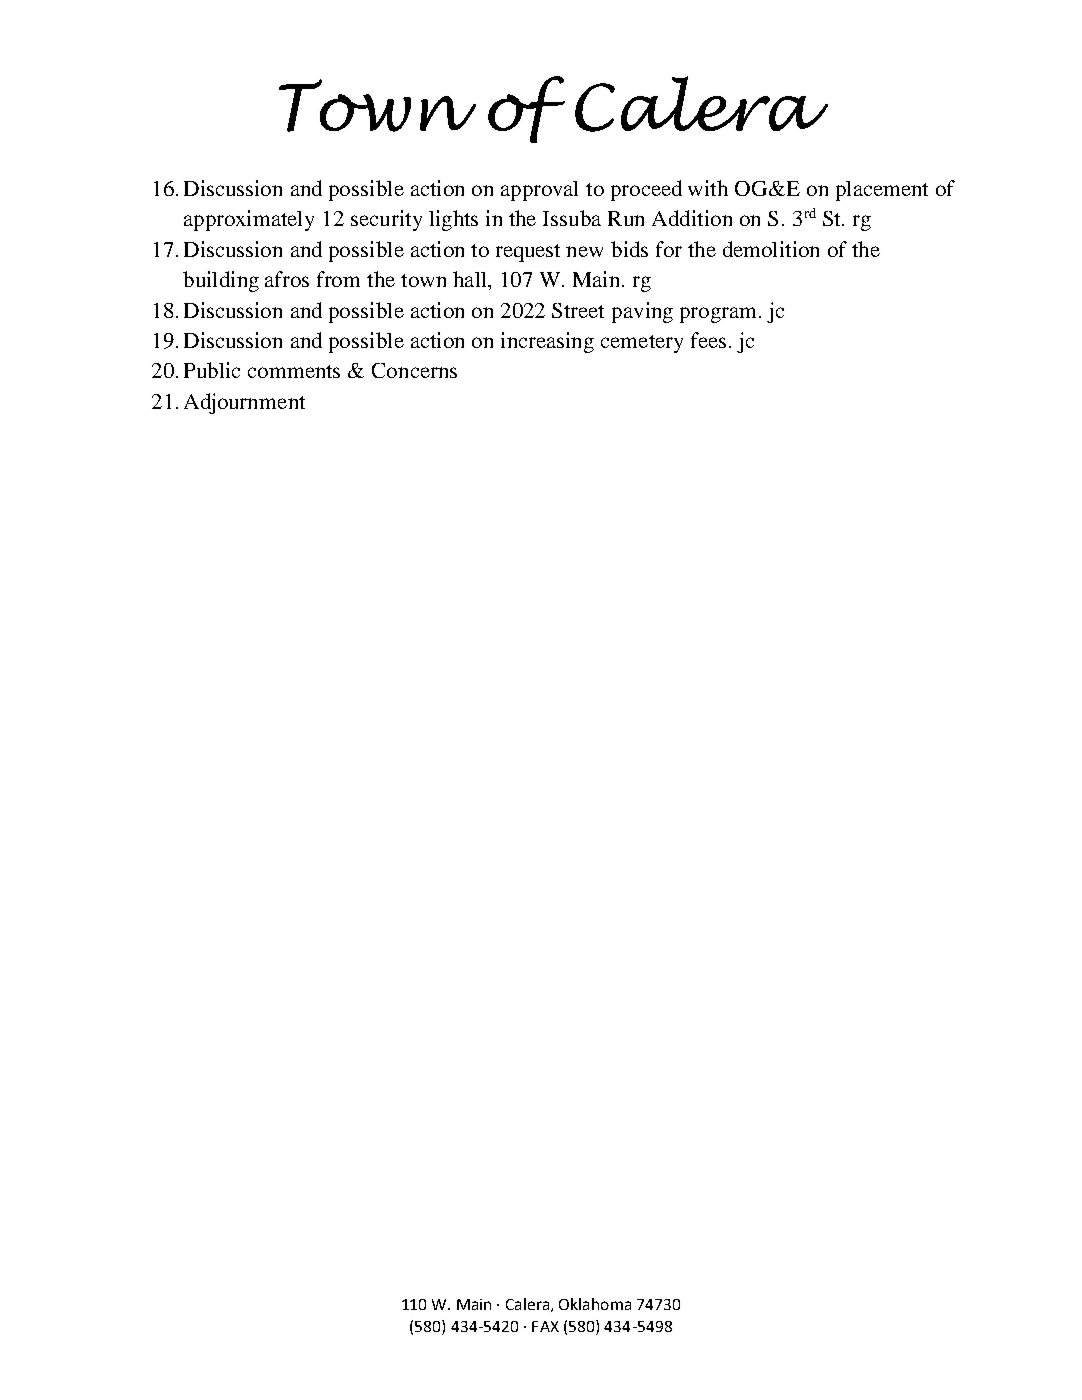 This screenshot has height=1400, width=1082. Describe the element at coordinates (414, 370) in the screenshot. I see `Concerns` at that location.
